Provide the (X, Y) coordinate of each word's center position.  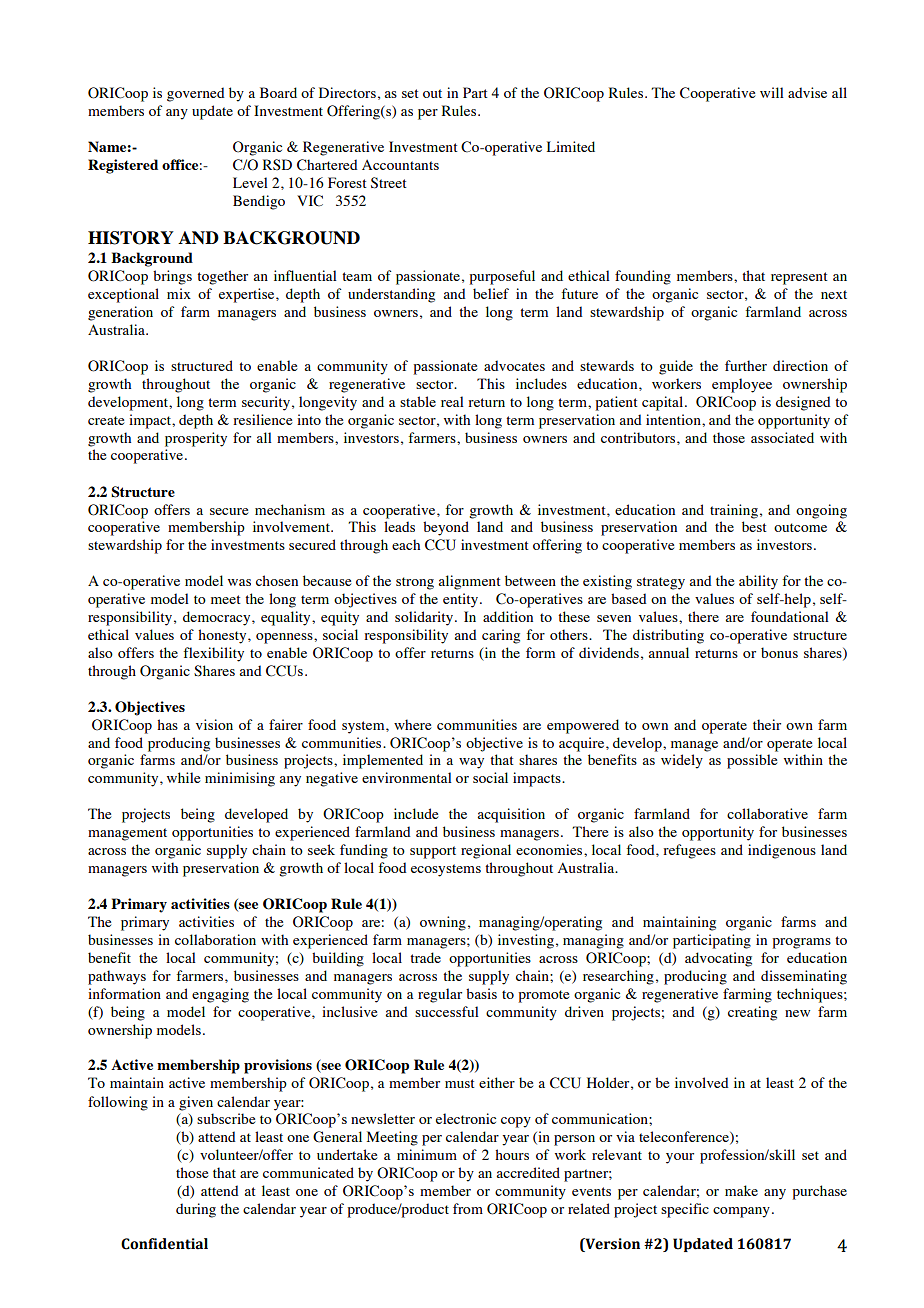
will (772, 92)
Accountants (400, 164)
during (196, 1210)
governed (196, 94)
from (468, 1208)
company (741, 1212)
